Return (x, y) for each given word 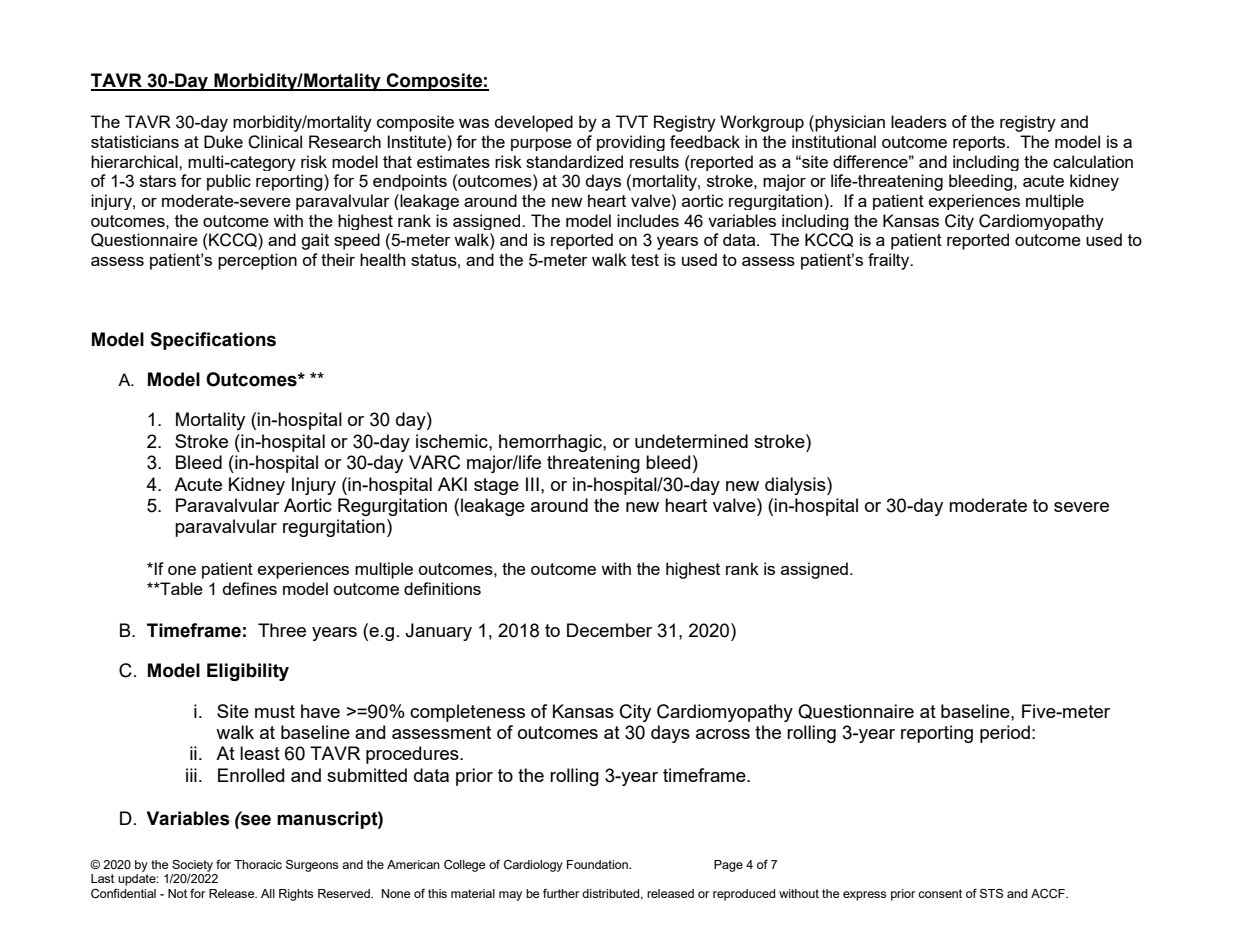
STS (991, 893)
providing (631, 143)
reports (980, 143)
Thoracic (258, 864)
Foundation (598, 864)
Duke (223, 141)
